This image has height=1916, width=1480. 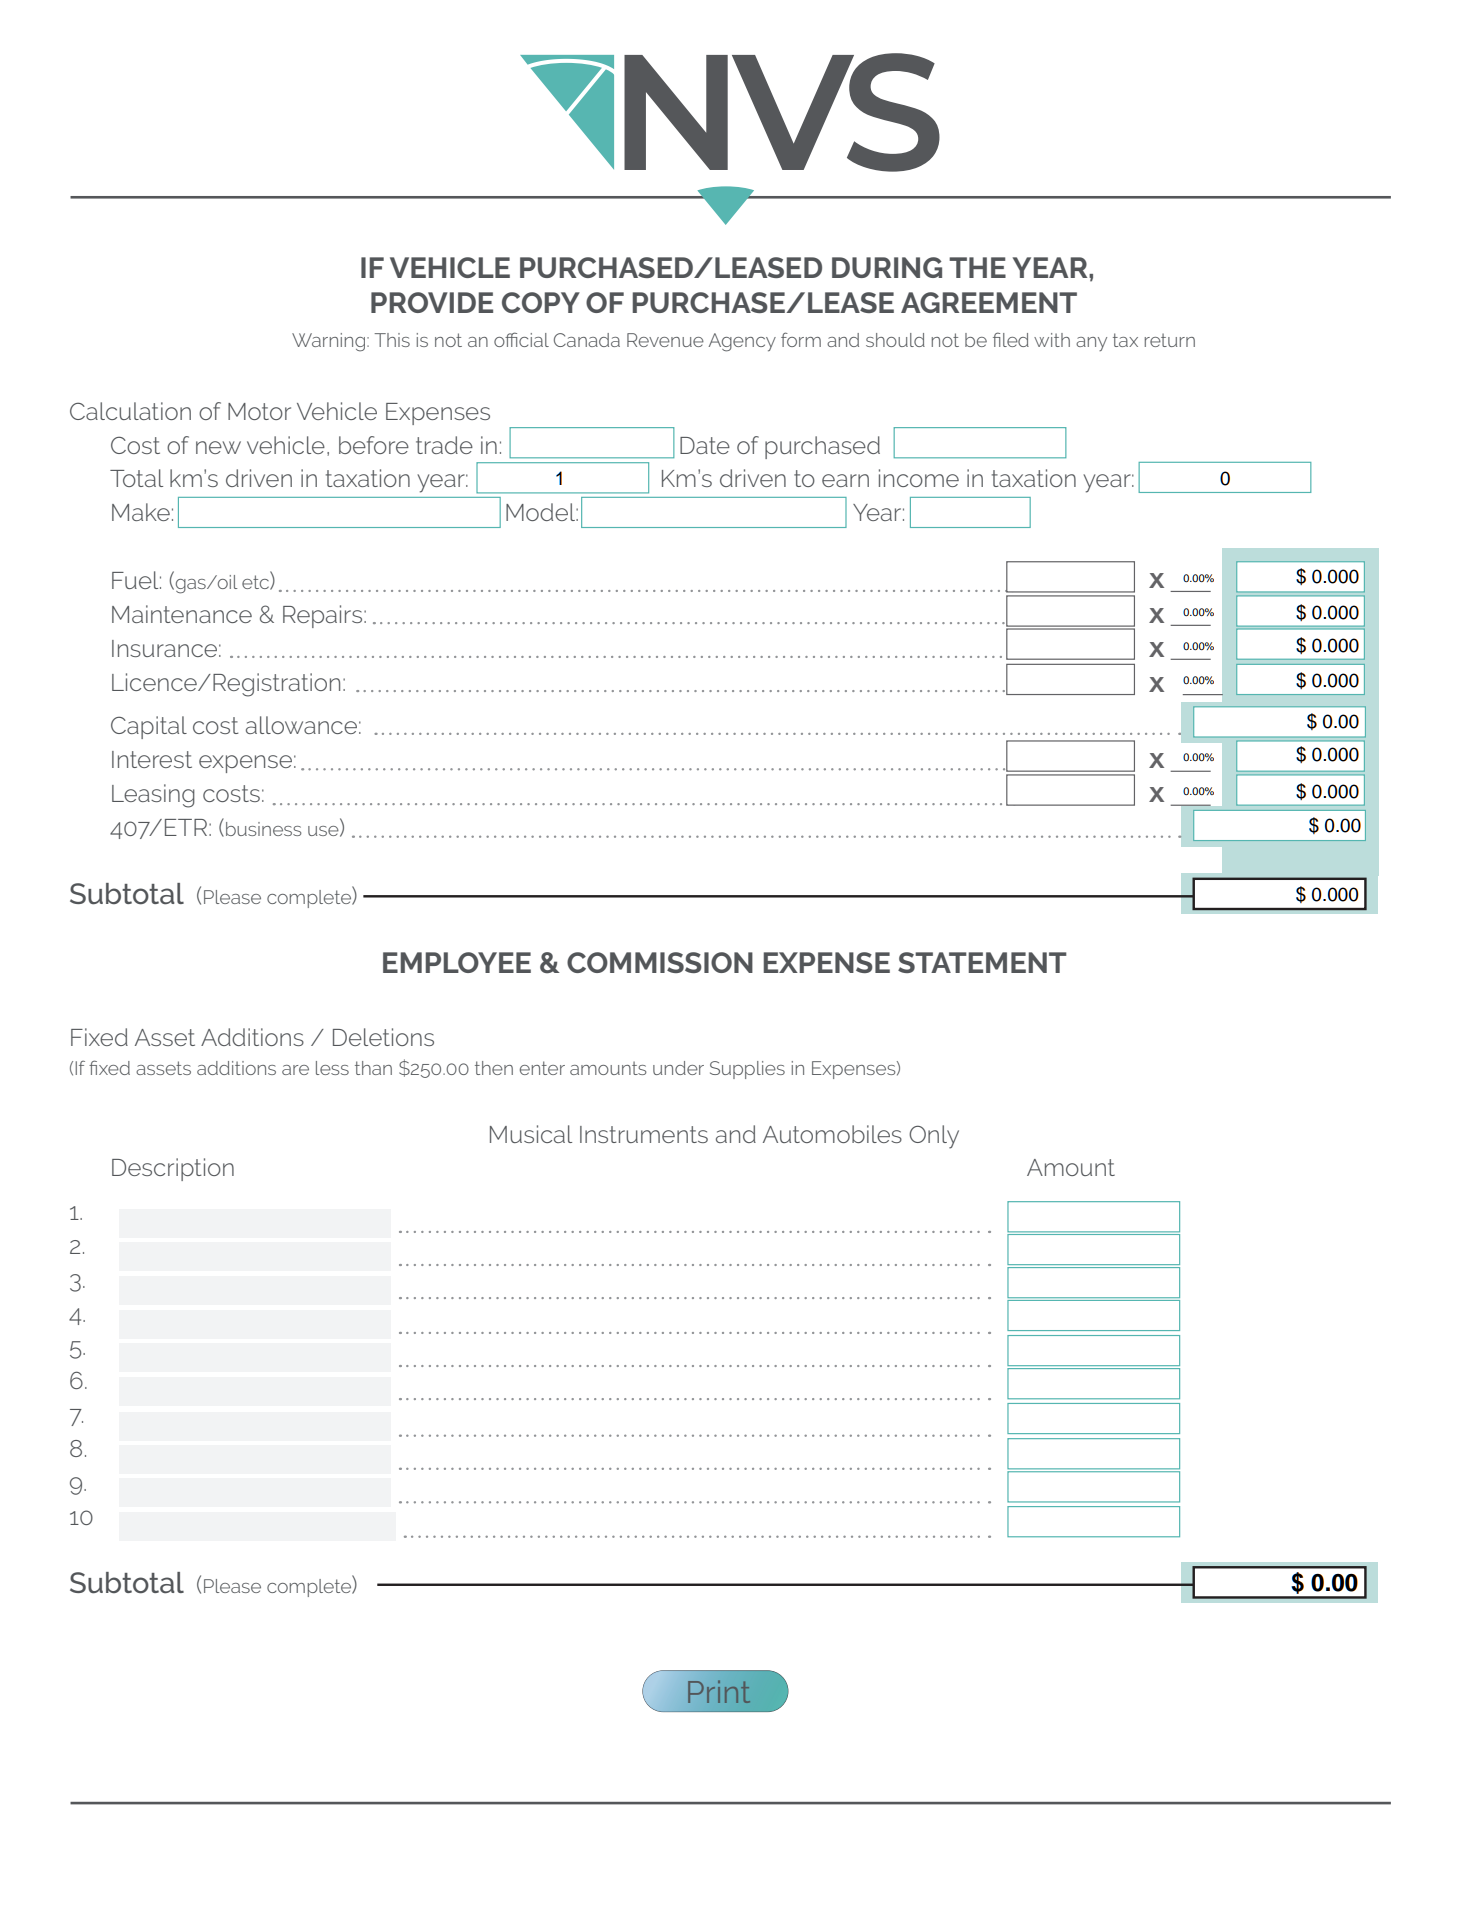 I want to click on Musical, so click(x=531, y=1134).
